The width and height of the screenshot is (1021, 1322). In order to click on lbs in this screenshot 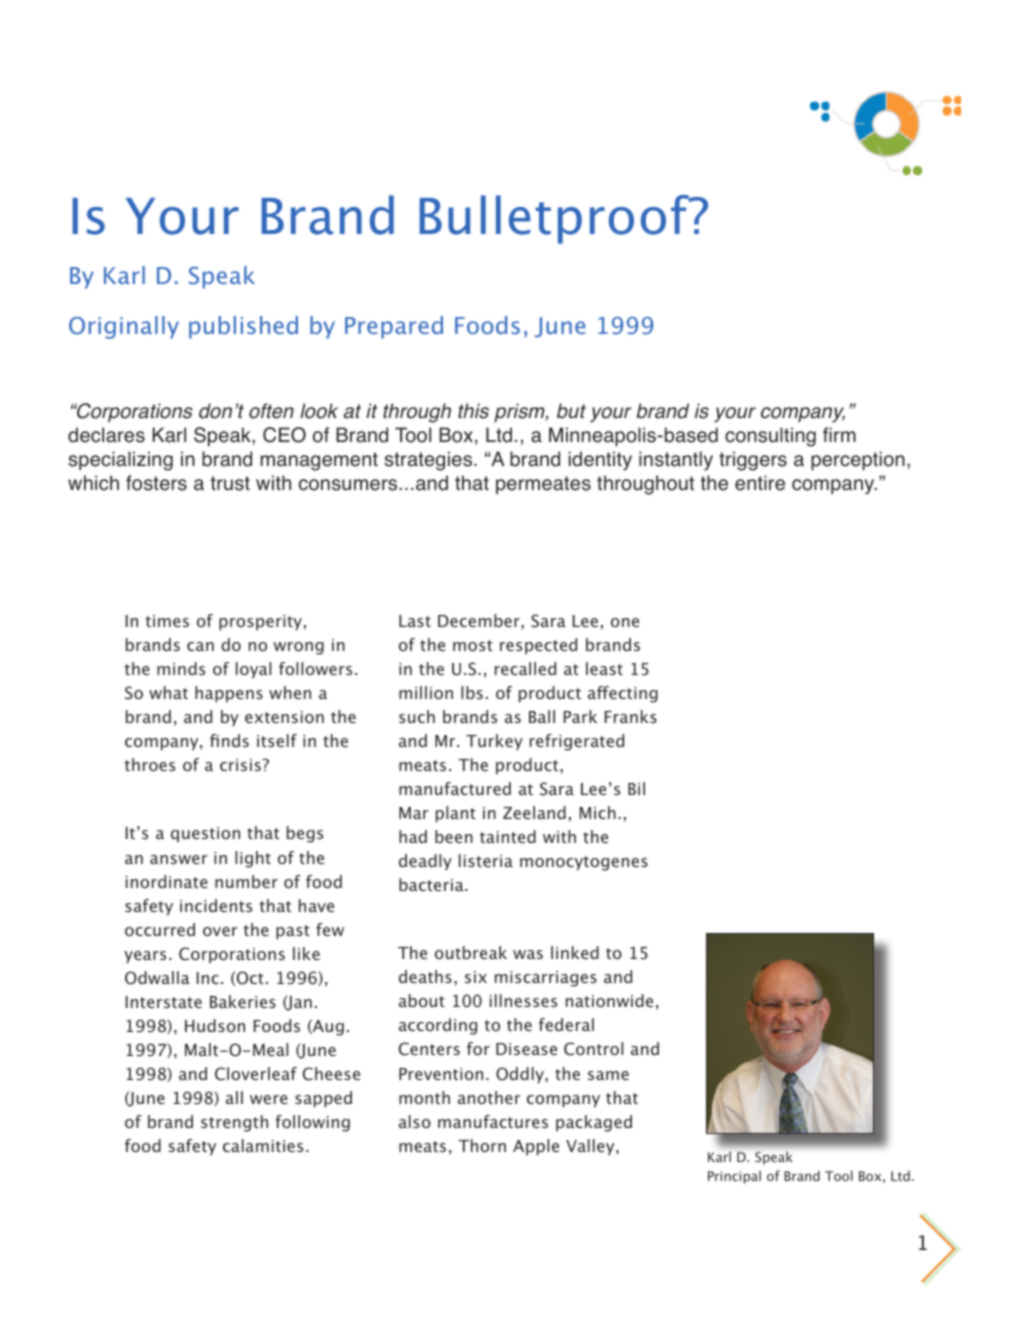, I will do `click(472, 692)`.
